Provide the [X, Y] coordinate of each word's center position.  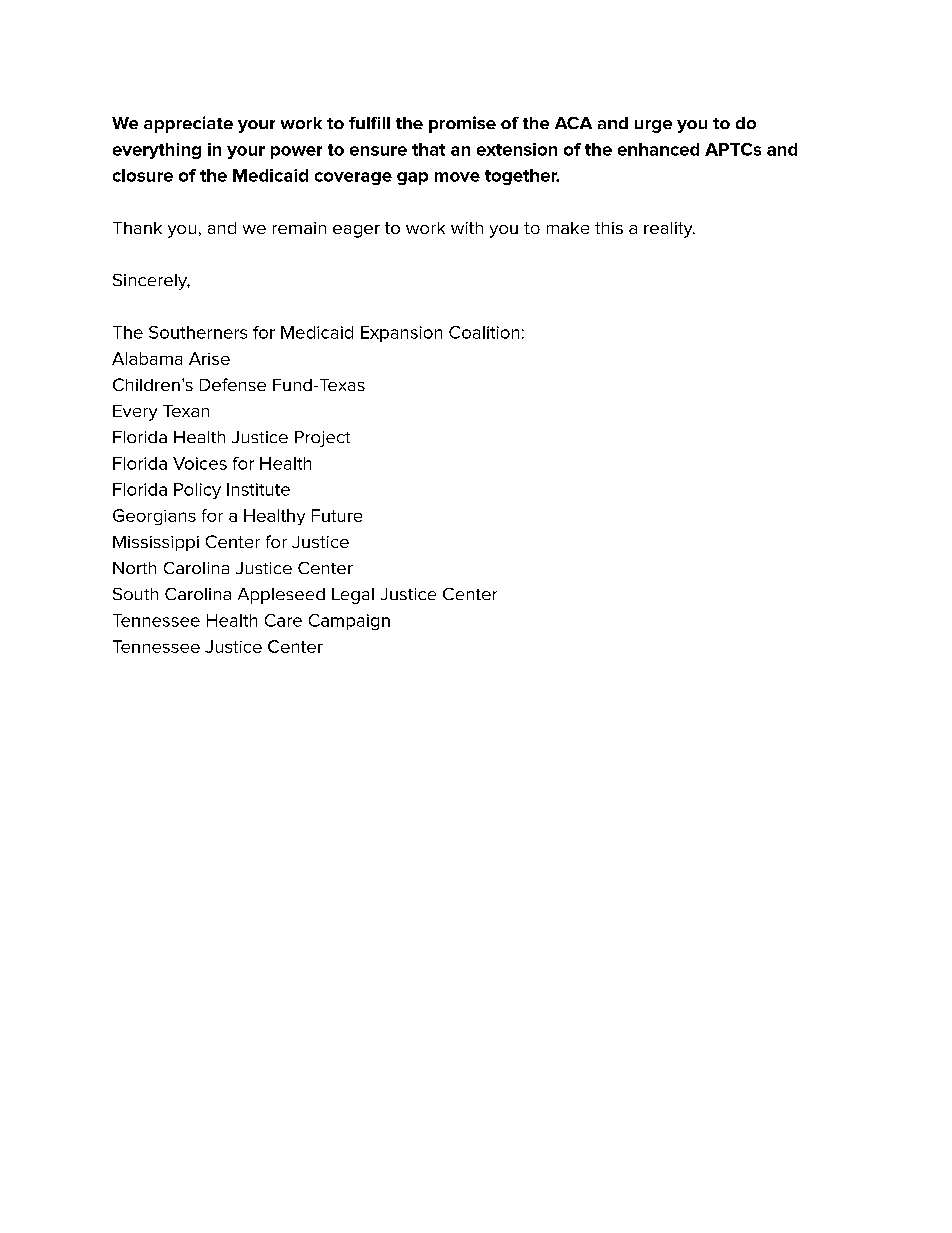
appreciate [188, 124]
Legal [353, 596]
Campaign [349, 622]
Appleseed [281, 596]
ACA [573, 123]
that [428, 149]
